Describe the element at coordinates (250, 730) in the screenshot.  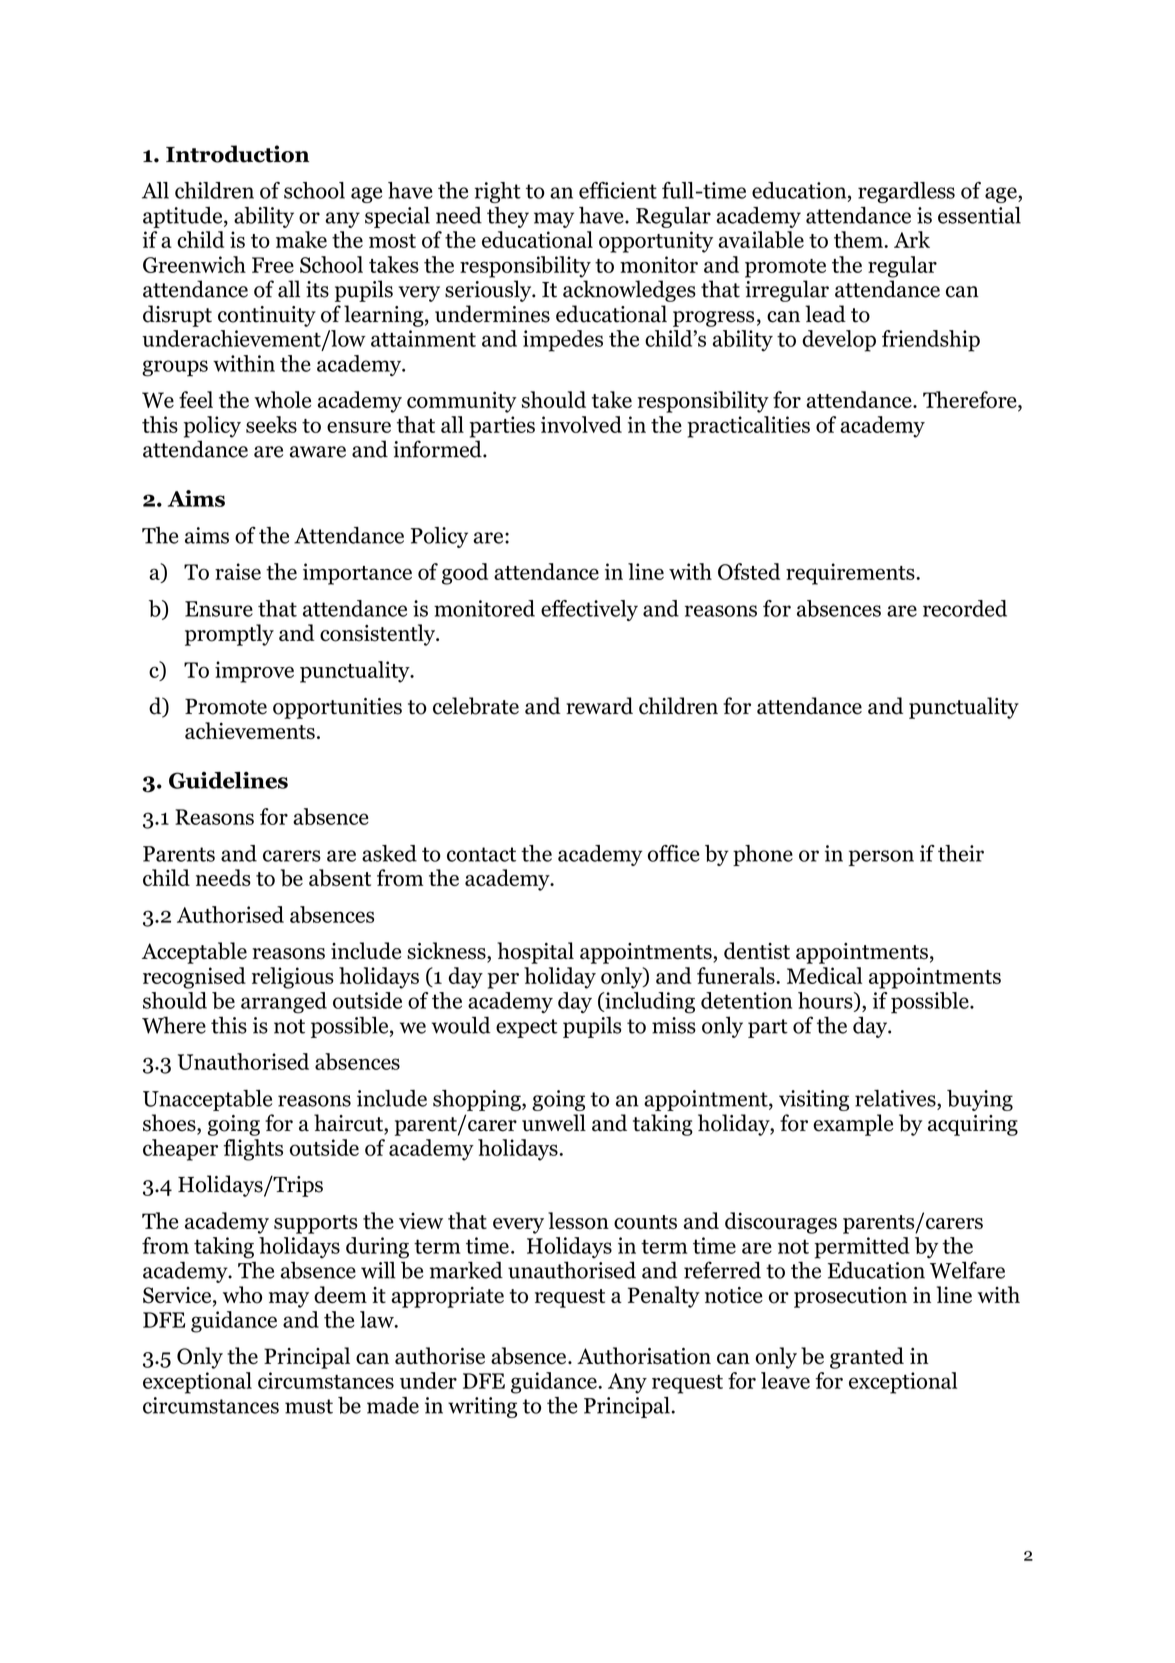
I see `achievements` at that location.
